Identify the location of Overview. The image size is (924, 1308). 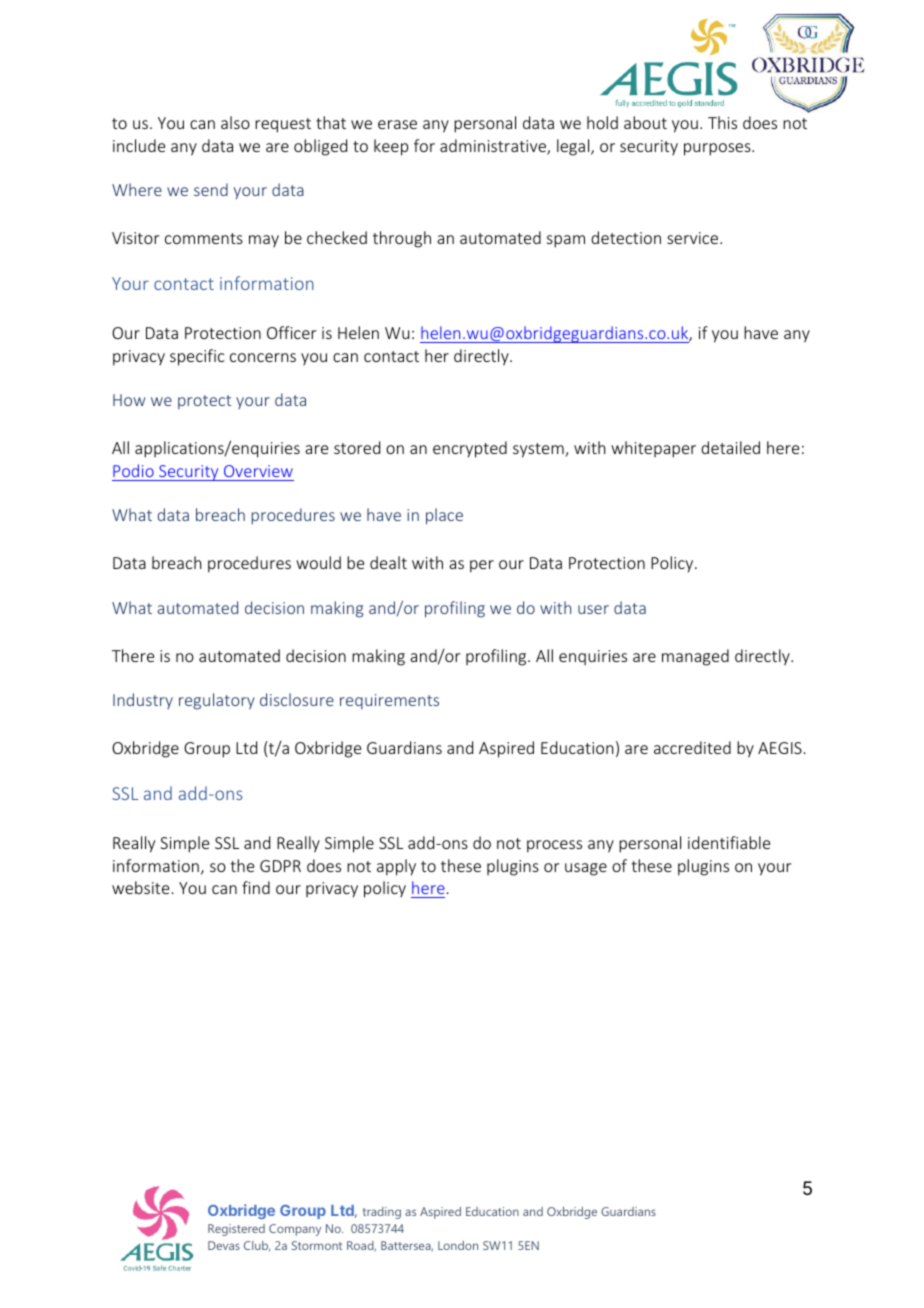
(258, 471).
